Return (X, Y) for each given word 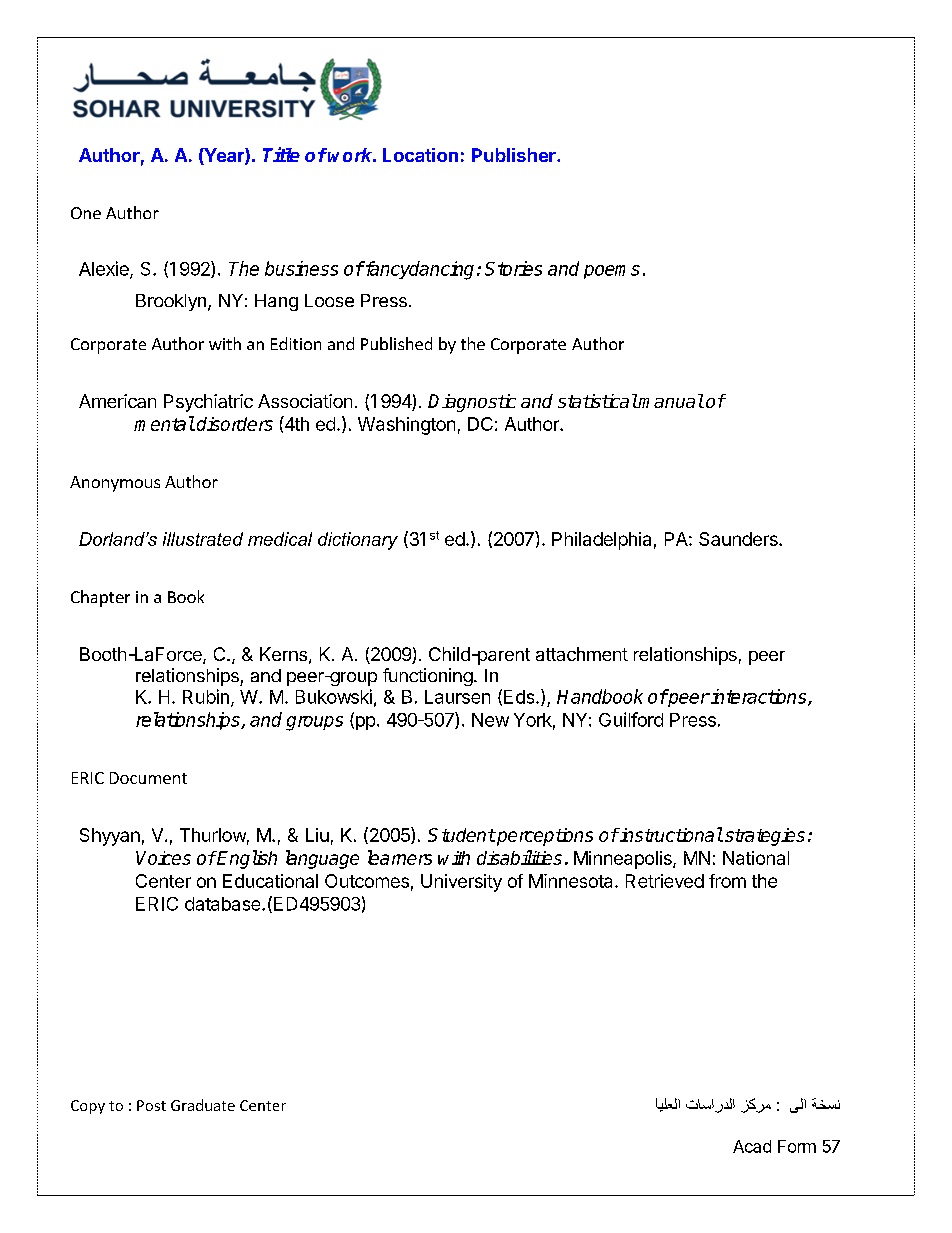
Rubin (206, 696)
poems (612, 272)
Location (420, 155)
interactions (759, 697)
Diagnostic (472, 403)
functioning (428, 677)
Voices (163, 858)
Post (151, 1105)
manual (670, 401)
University (461, 883)
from (727, 881)
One (86, 213)
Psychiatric (208, 403)
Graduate (203, 1105)
